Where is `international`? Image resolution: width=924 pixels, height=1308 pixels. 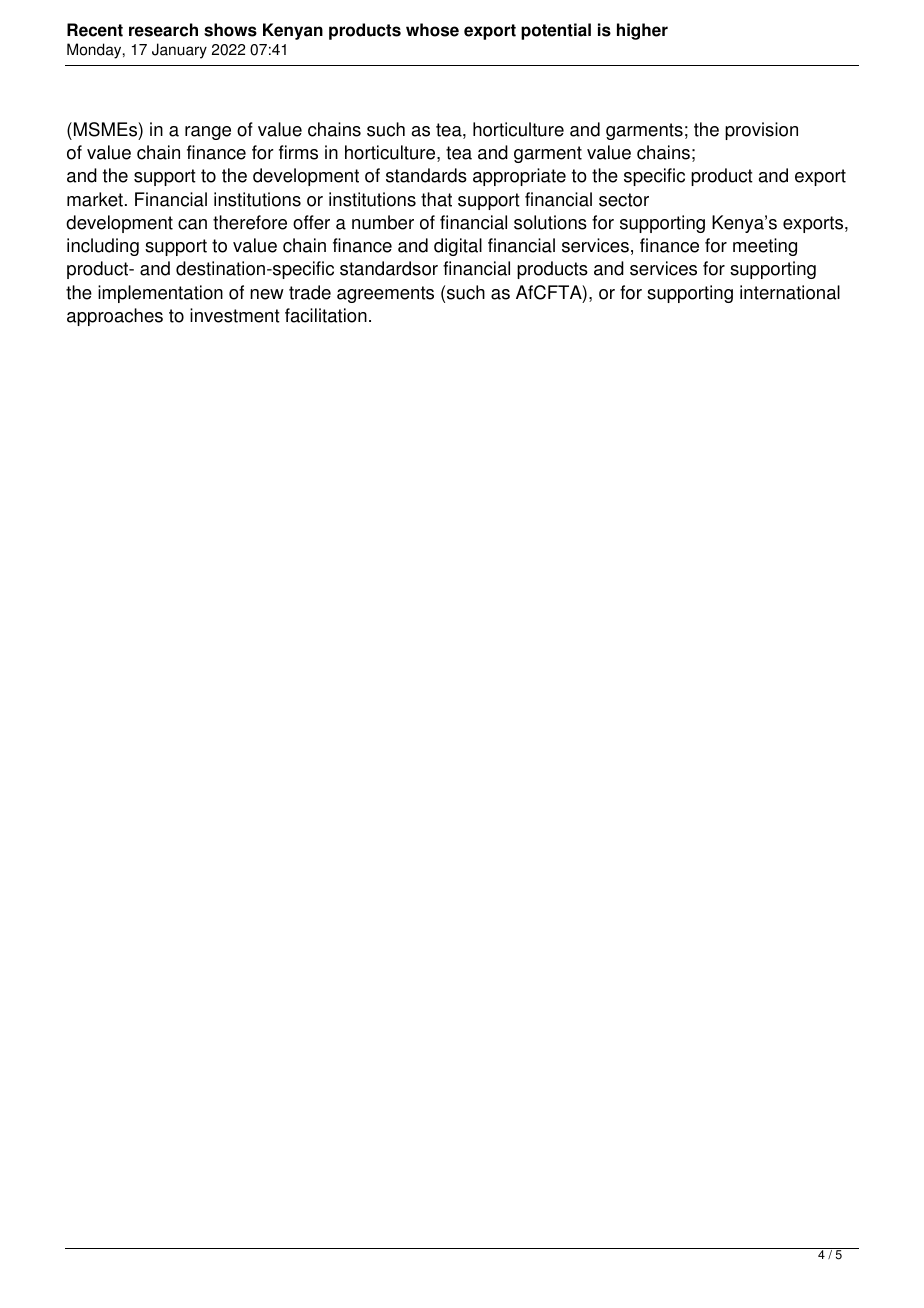 international is located at coordinates (790, 292).
